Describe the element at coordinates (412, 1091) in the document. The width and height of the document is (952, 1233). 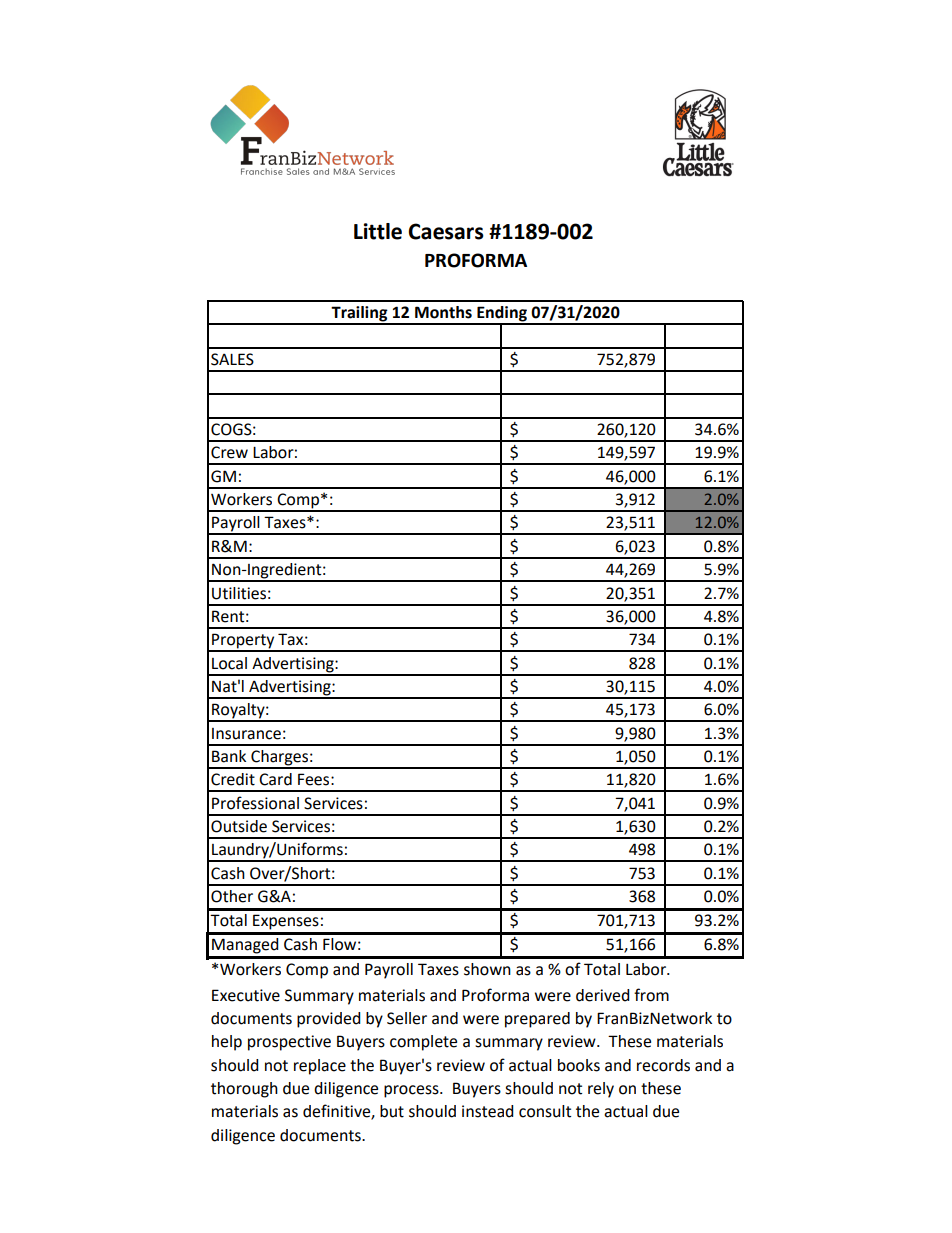
I see `process` at that location.
